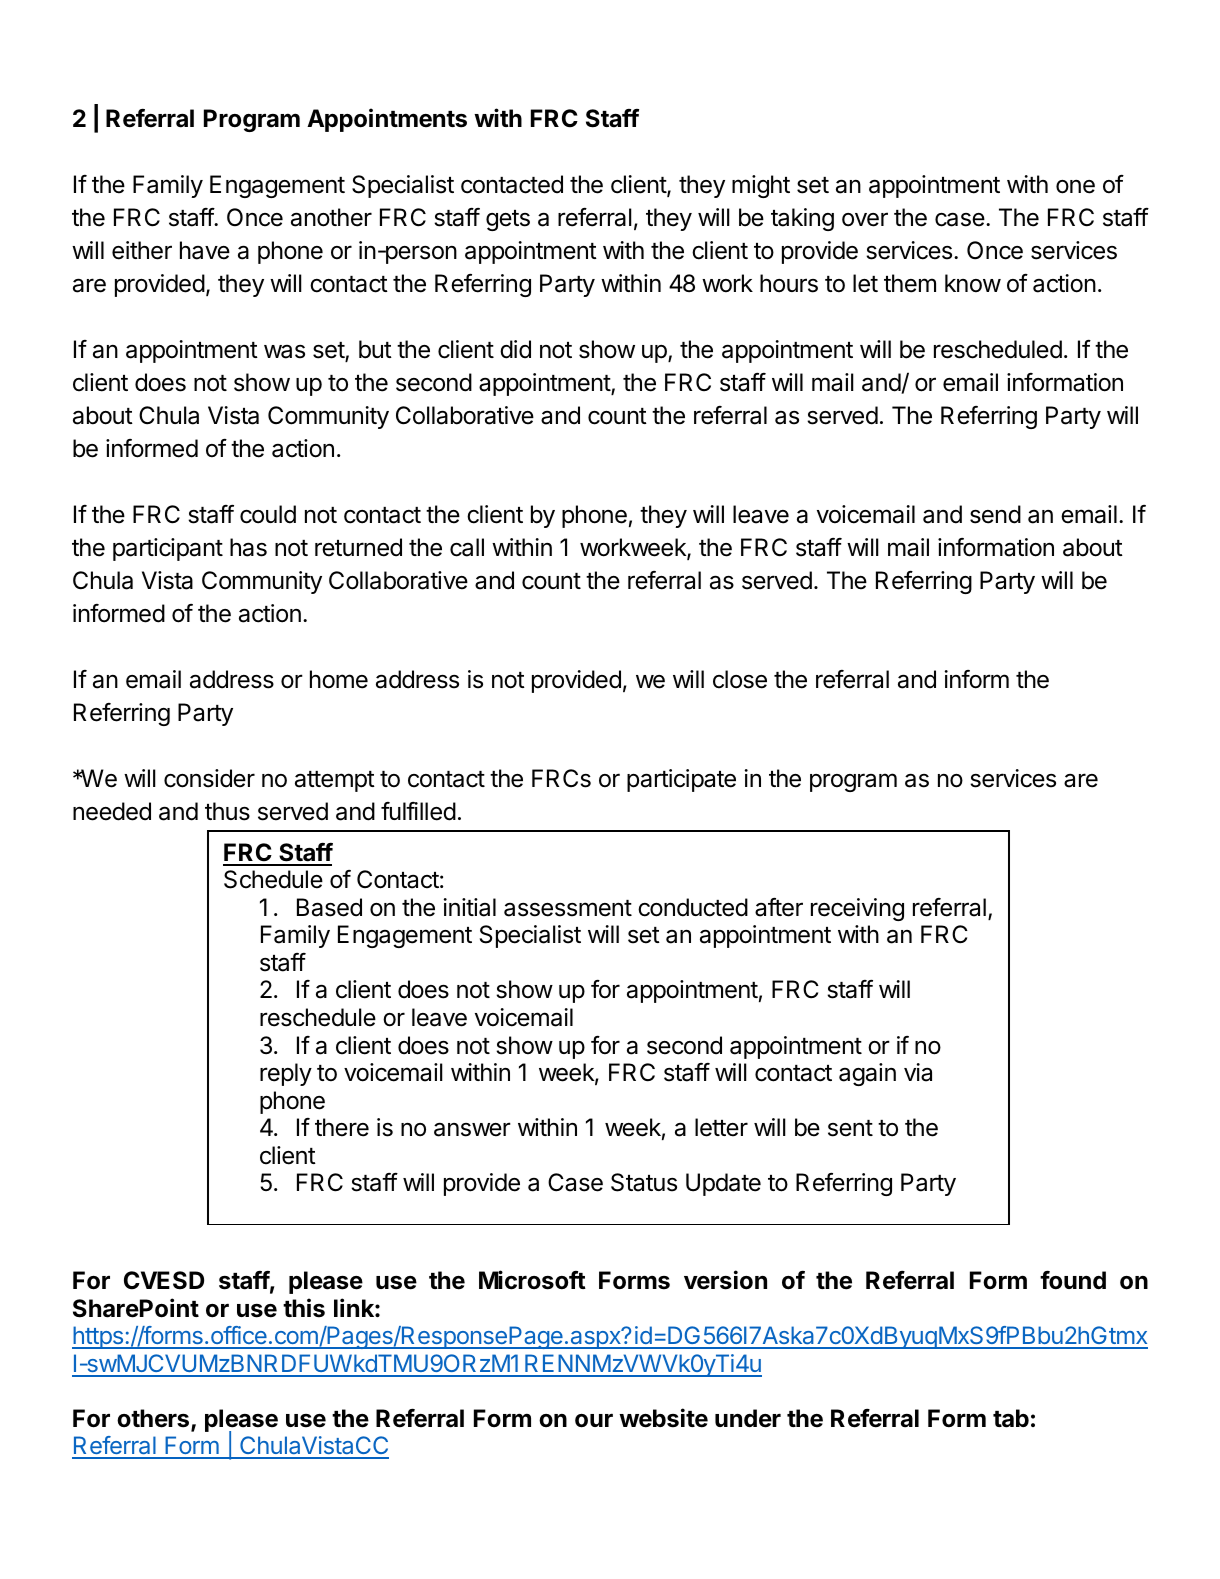  What do you see at coordinates (205, 250) in the screenshot?
I see `have` at bounding box center [205, 250].
